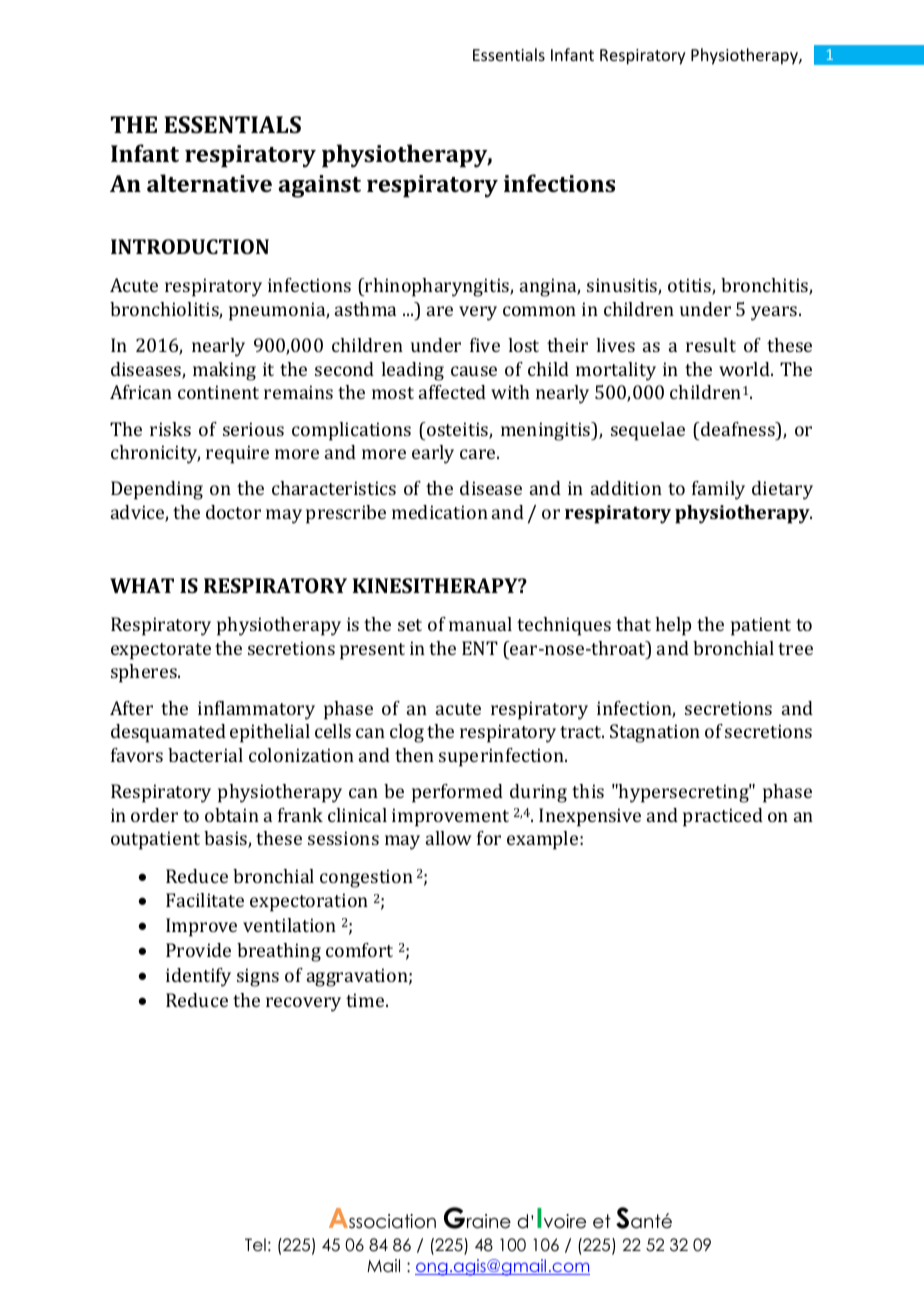 The image size is (924, 1308). I want to click on comfort, so click(359, 950).
